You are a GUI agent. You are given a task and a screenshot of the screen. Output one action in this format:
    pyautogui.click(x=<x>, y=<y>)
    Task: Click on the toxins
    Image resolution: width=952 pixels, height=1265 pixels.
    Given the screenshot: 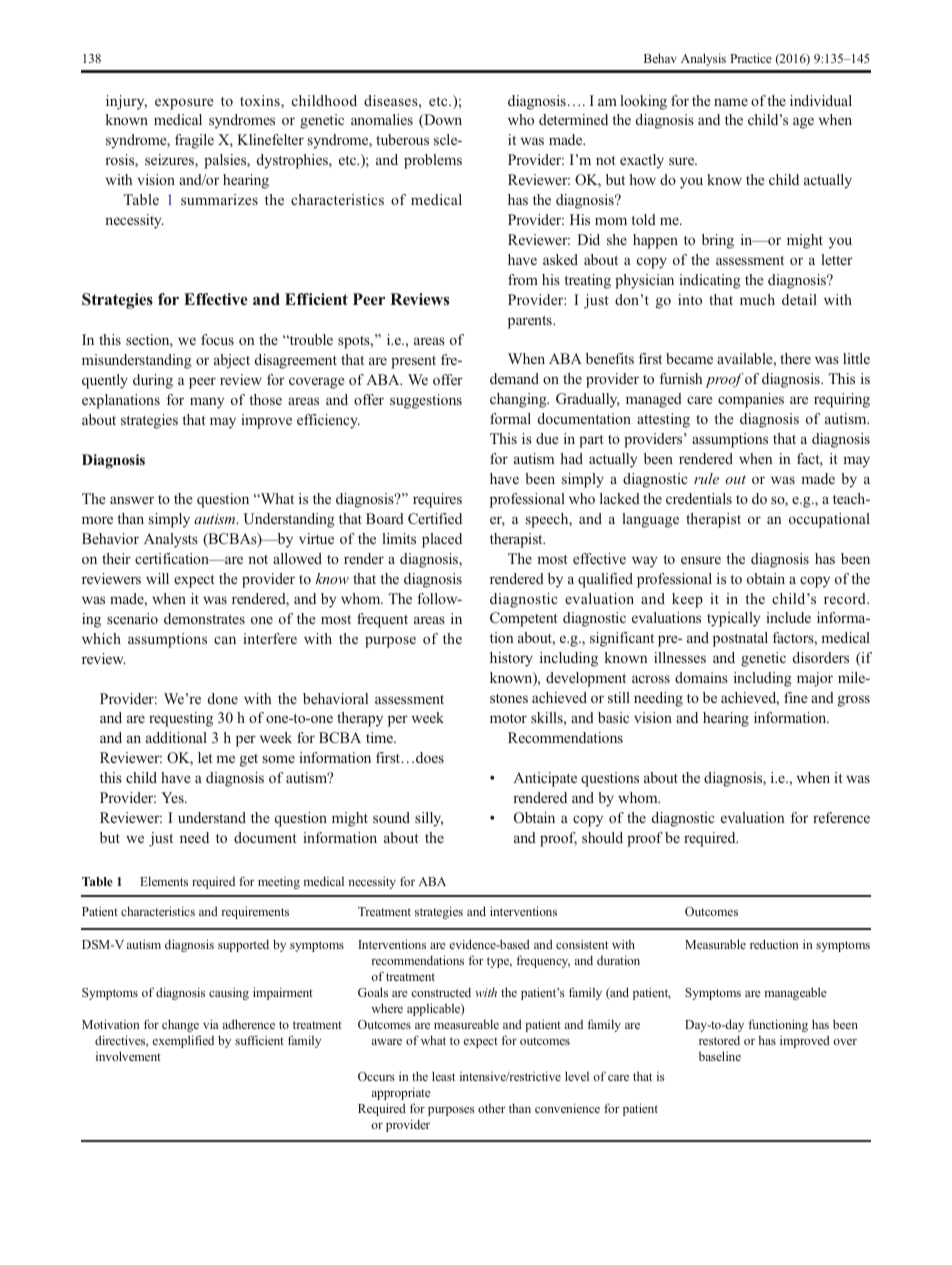 What is the action you would take?
    pyautogui.click(x=261, y=102)
